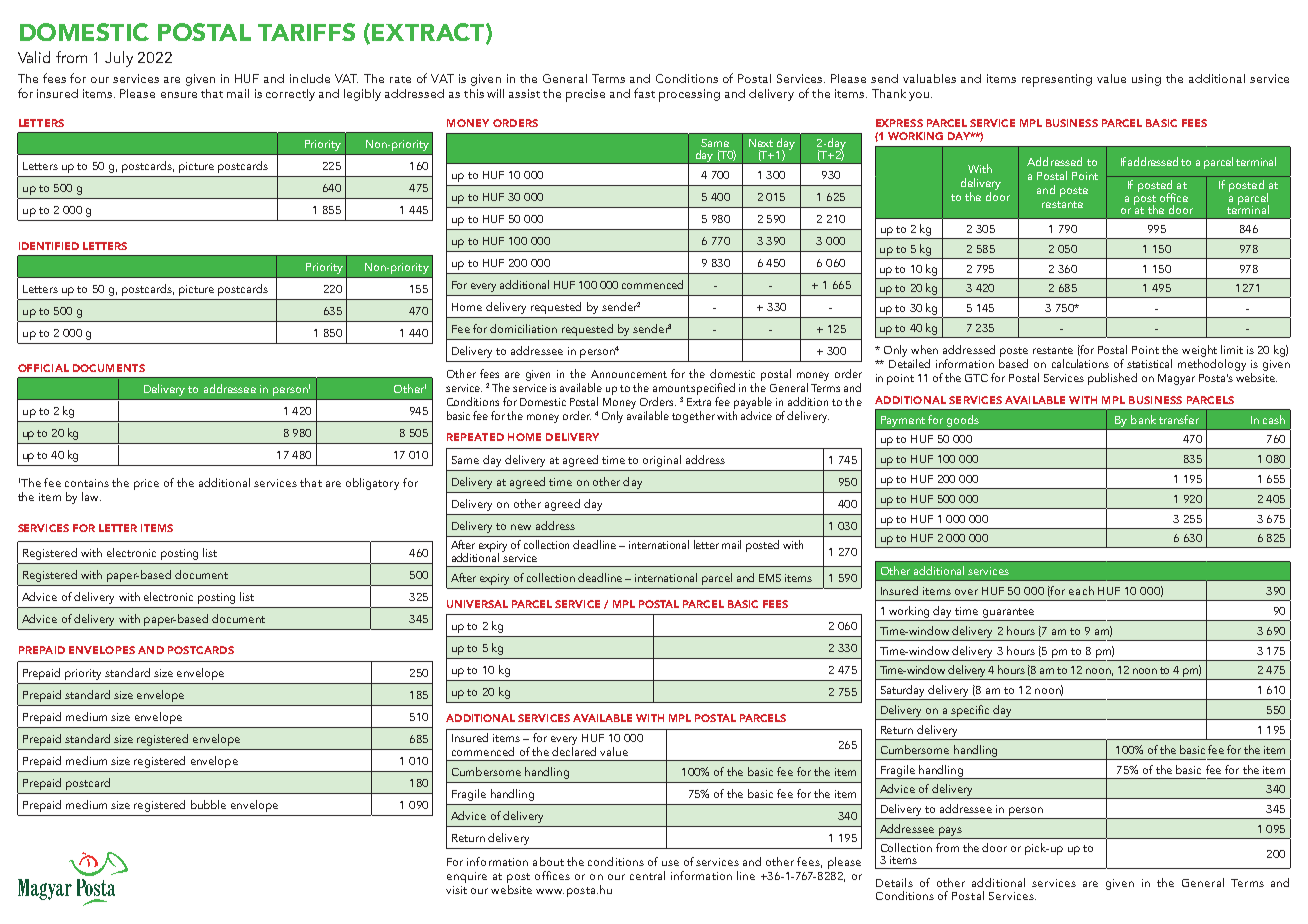  Describe the element at coordinates (1146, 80) in the page. I see `using` at that location.
